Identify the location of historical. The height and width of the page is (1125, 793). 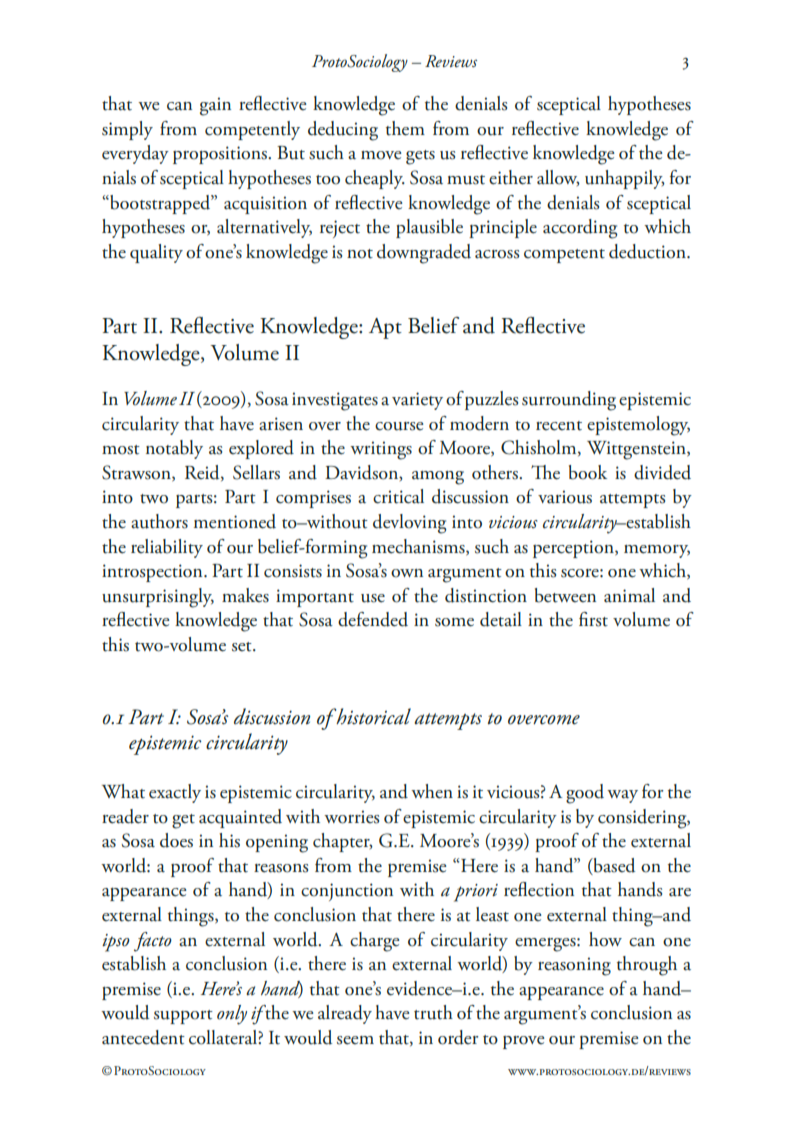
(372, 716).
